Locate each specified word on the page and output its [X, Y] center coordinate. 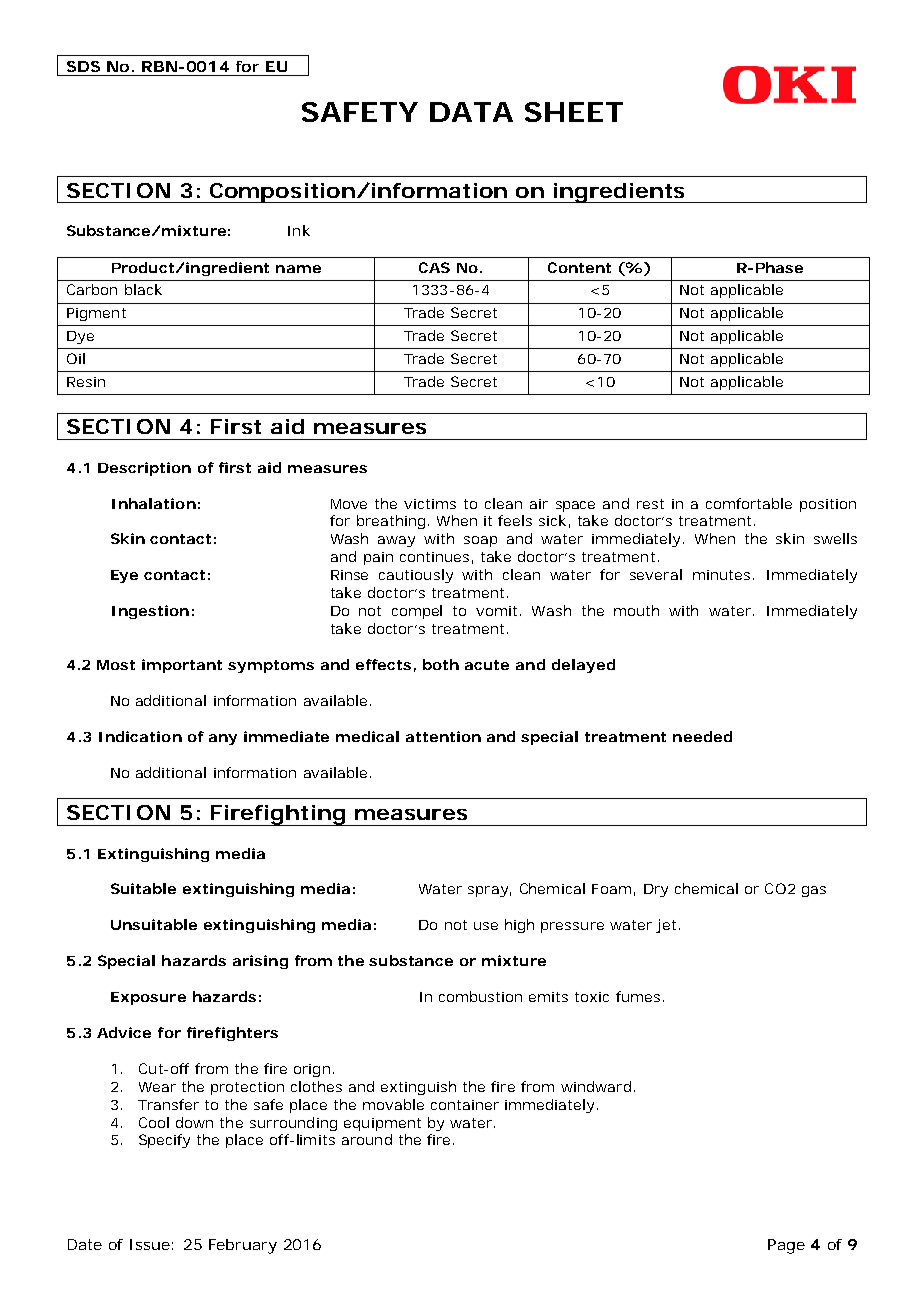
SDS [83, 66]
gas [814, 891]
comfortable [749, 503]
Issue [150, 1244]
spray [488, 891]
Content [579, 267]
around [367, 1139]
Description [144, 469]
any [223, 739]
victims [430, 504]
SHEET [573, 112]
